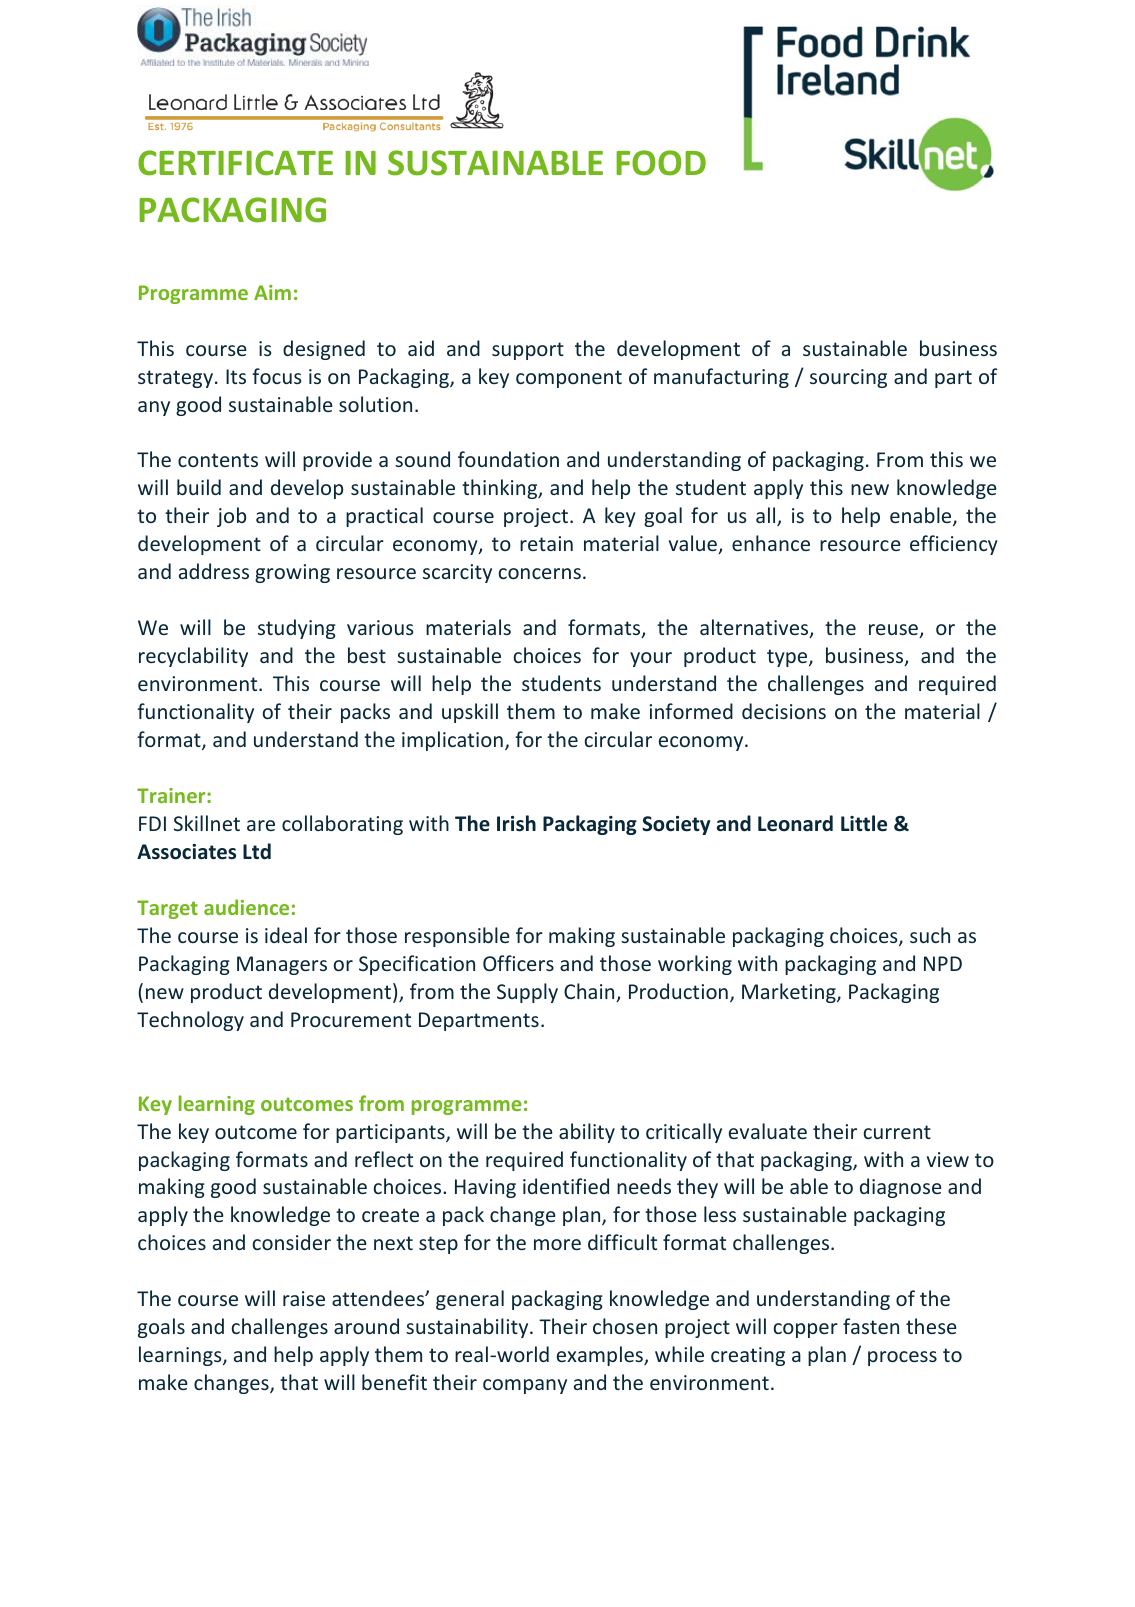 This document has width=1135, height=1607. I want to click on Marketing, so click(790, 993).
